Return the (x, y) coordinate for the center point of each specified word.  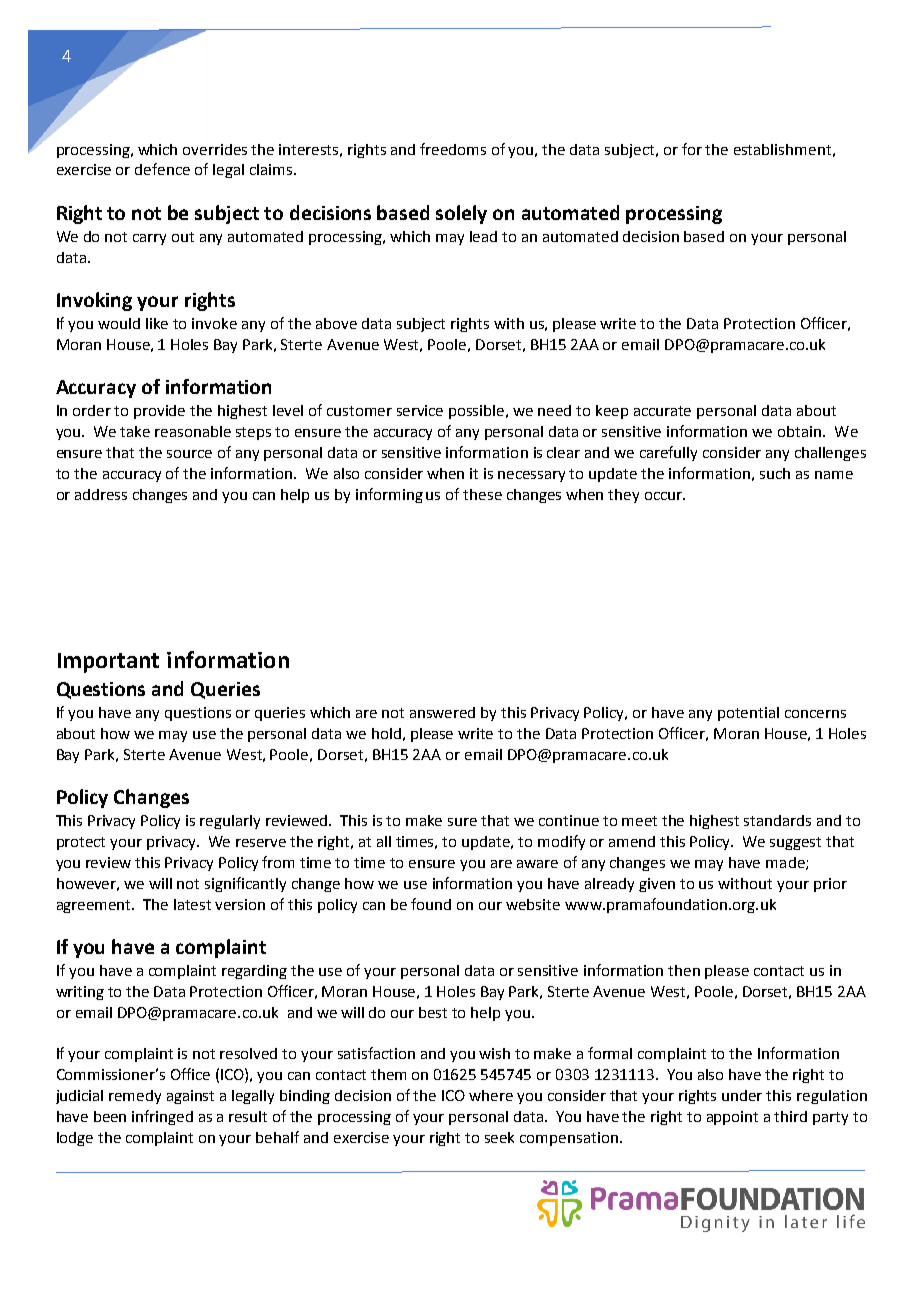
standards (777, 820)
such (775, 473)
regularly (230, 822)
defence (162, 169)
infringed (162, 1117)
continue (569, 820)
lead (483, 236)
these (482, 494)
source (189, 454)
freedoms (453, 149)
